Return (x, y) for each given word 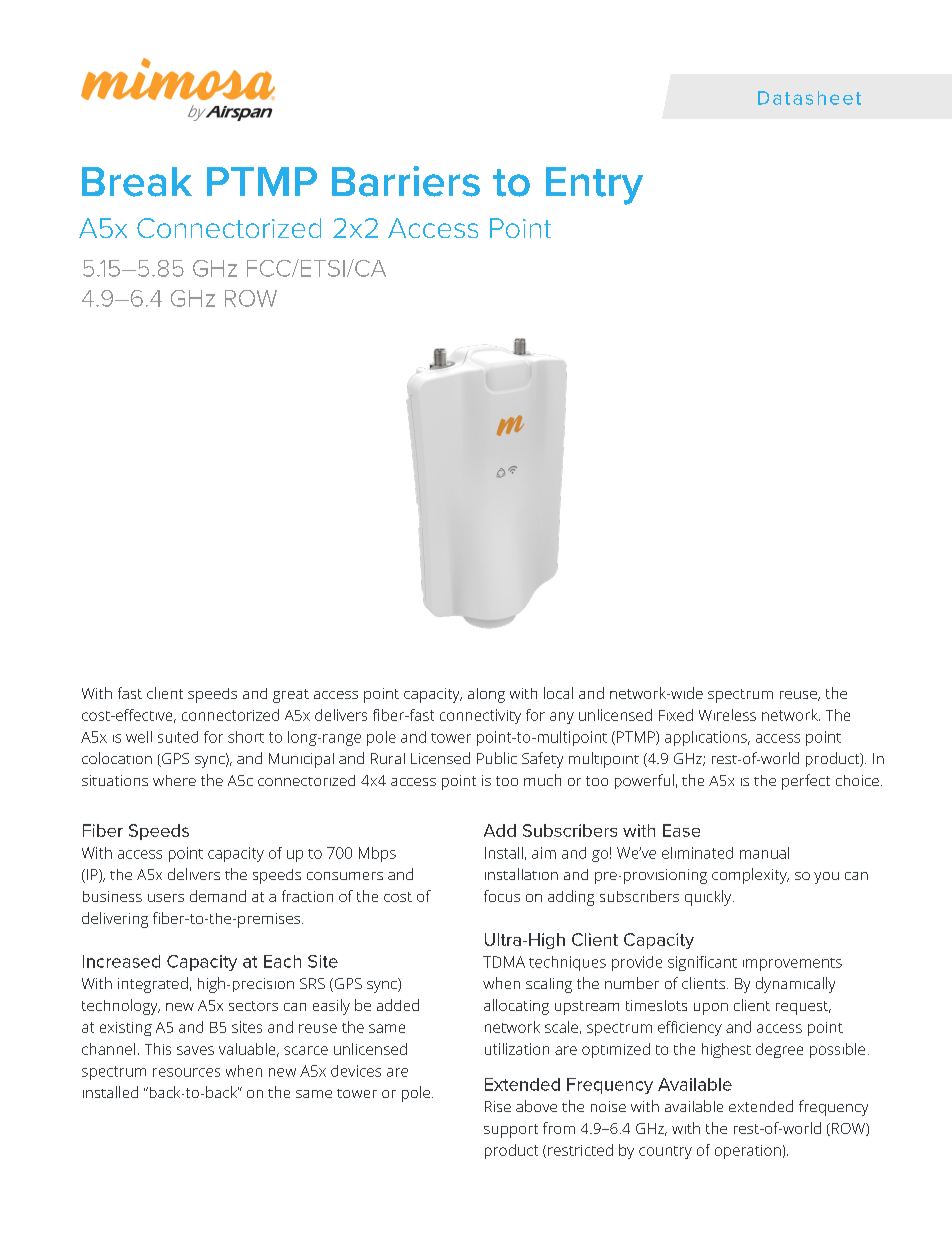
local (558, 693)
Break (137, 182)
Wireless (727, 715)
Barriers (406, 181)
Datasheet (809, 98)
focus (502, 896)
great (291, 696)
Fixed (676, 715)
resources (186, 1072)
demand (218, 896)
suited (178, 737)
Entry (594, 186)
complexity (750, 876)
